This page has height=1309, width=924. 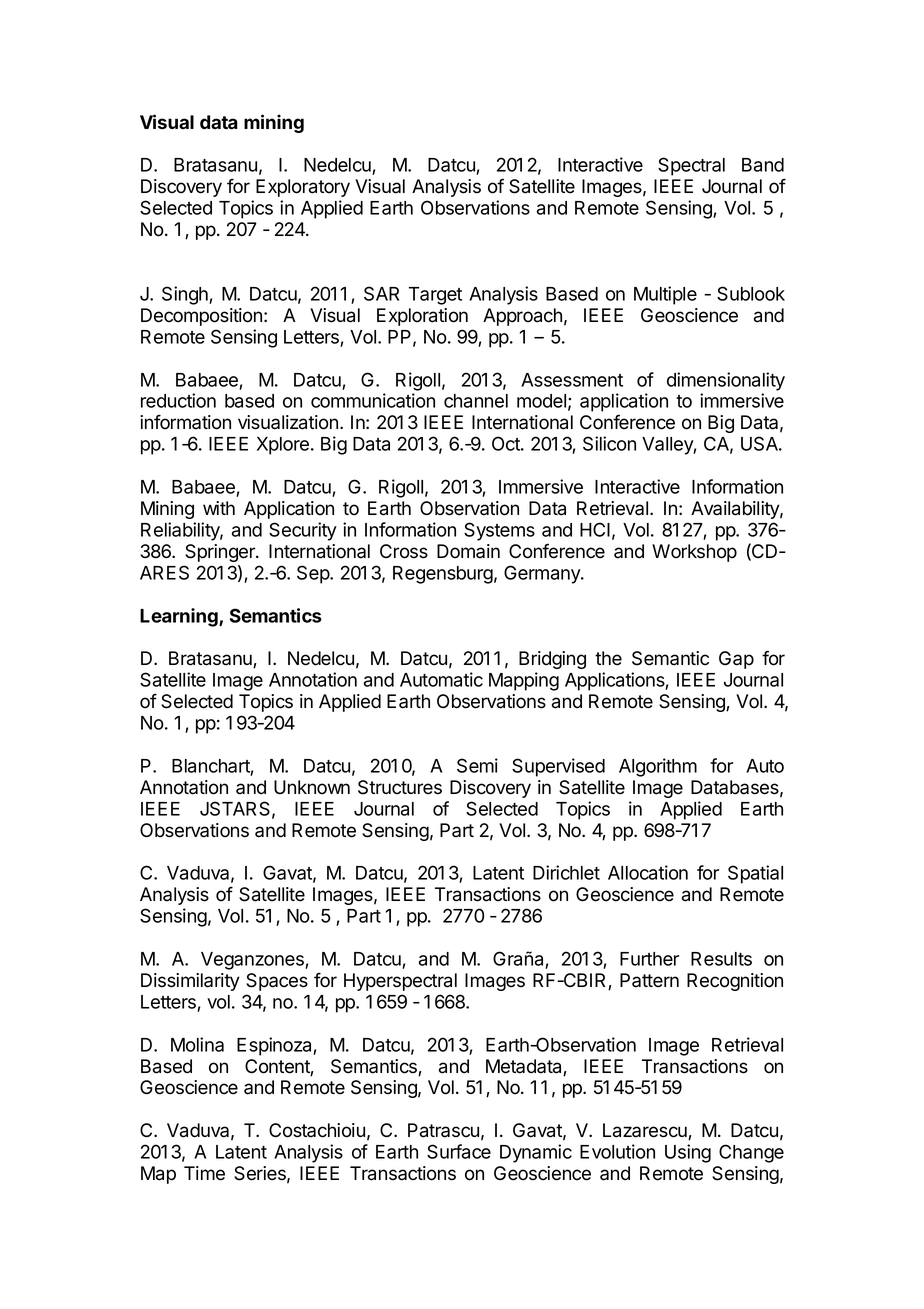 What do you see at coordinates (180, 617) in the page?
I see `Learning` at bounding box center [180, 617].
